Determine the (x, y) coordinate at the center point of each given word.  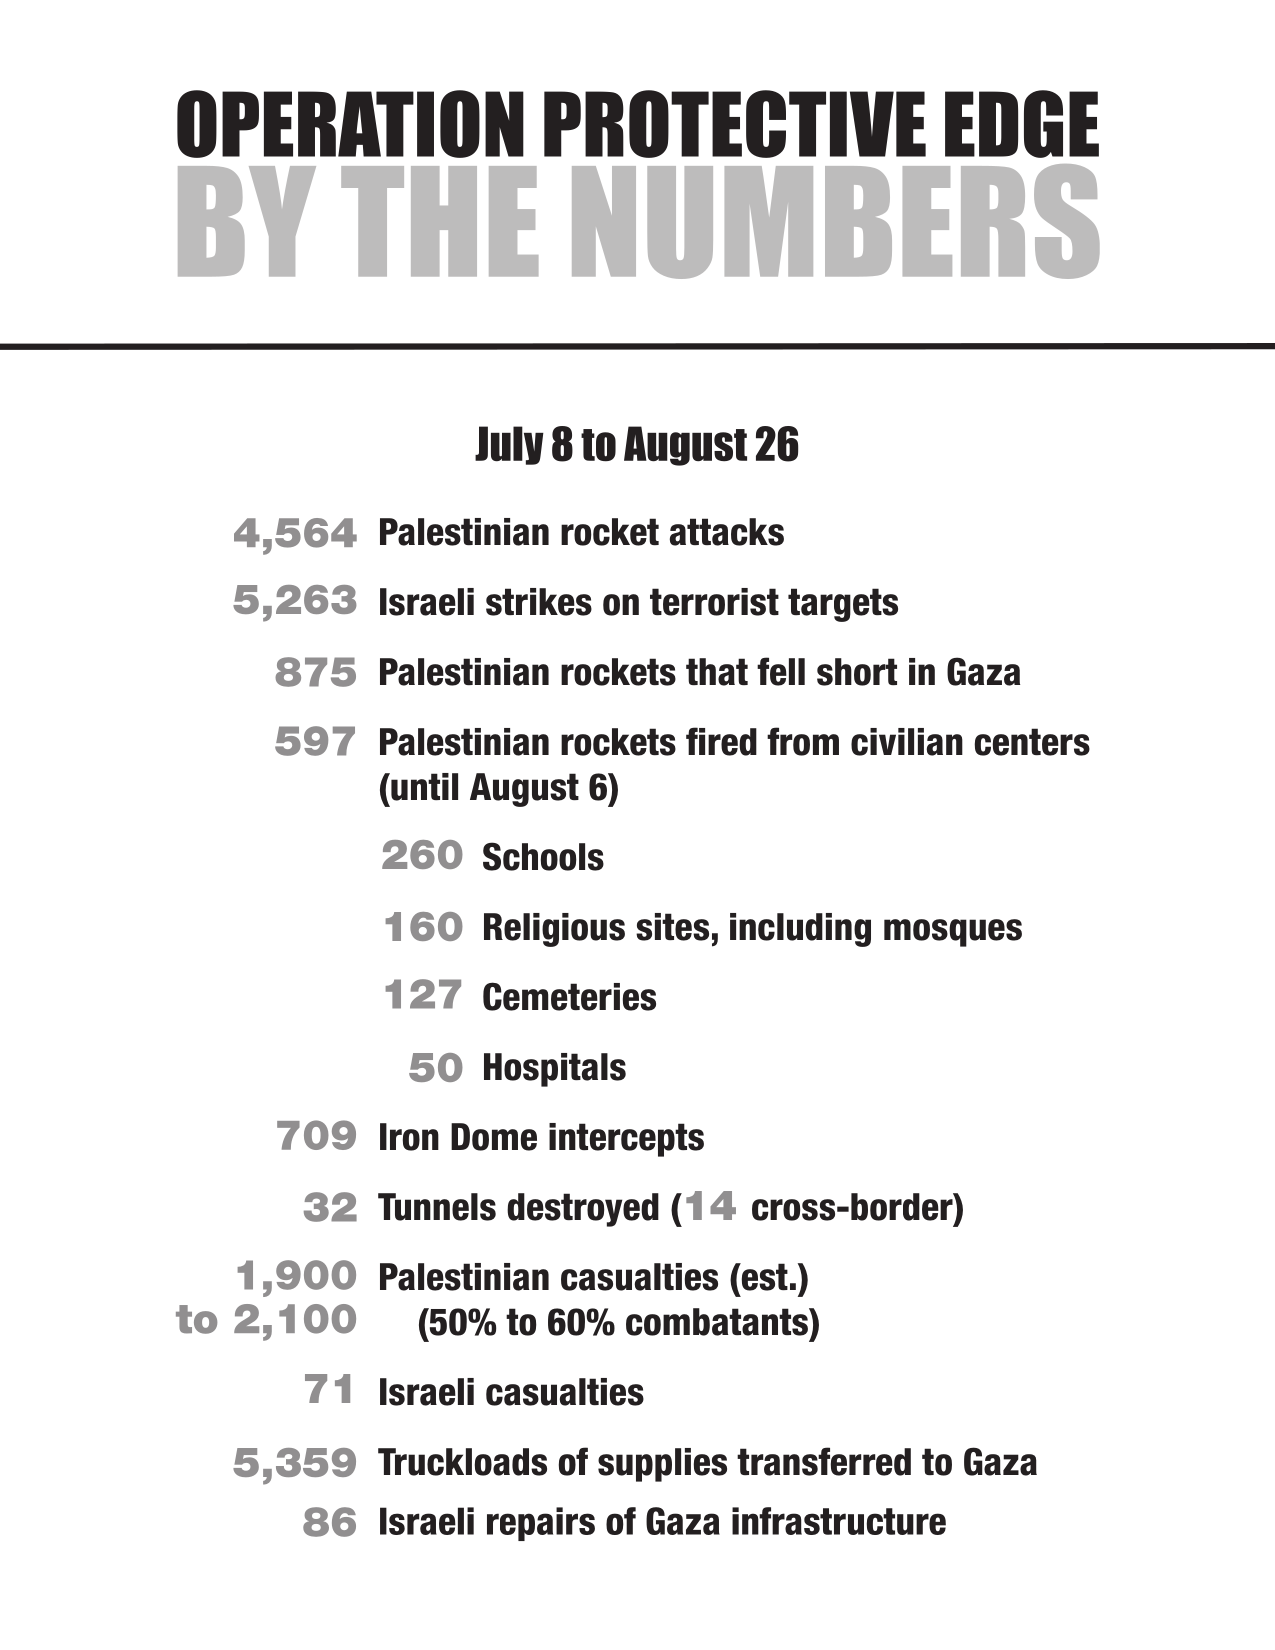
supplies (662, 1465)
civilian (907, 742)
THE (439, 221)
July (509, 445)
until (423, 787)
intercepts (626, 1140)
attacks (727, 532)
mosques (953, 933)
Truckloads (462, 1462)
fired (721, 741)
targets (843, 605)
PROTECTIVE (735, 124)
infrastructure (839, 1521)
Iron (409, 1137)
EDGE (1022, 124)
